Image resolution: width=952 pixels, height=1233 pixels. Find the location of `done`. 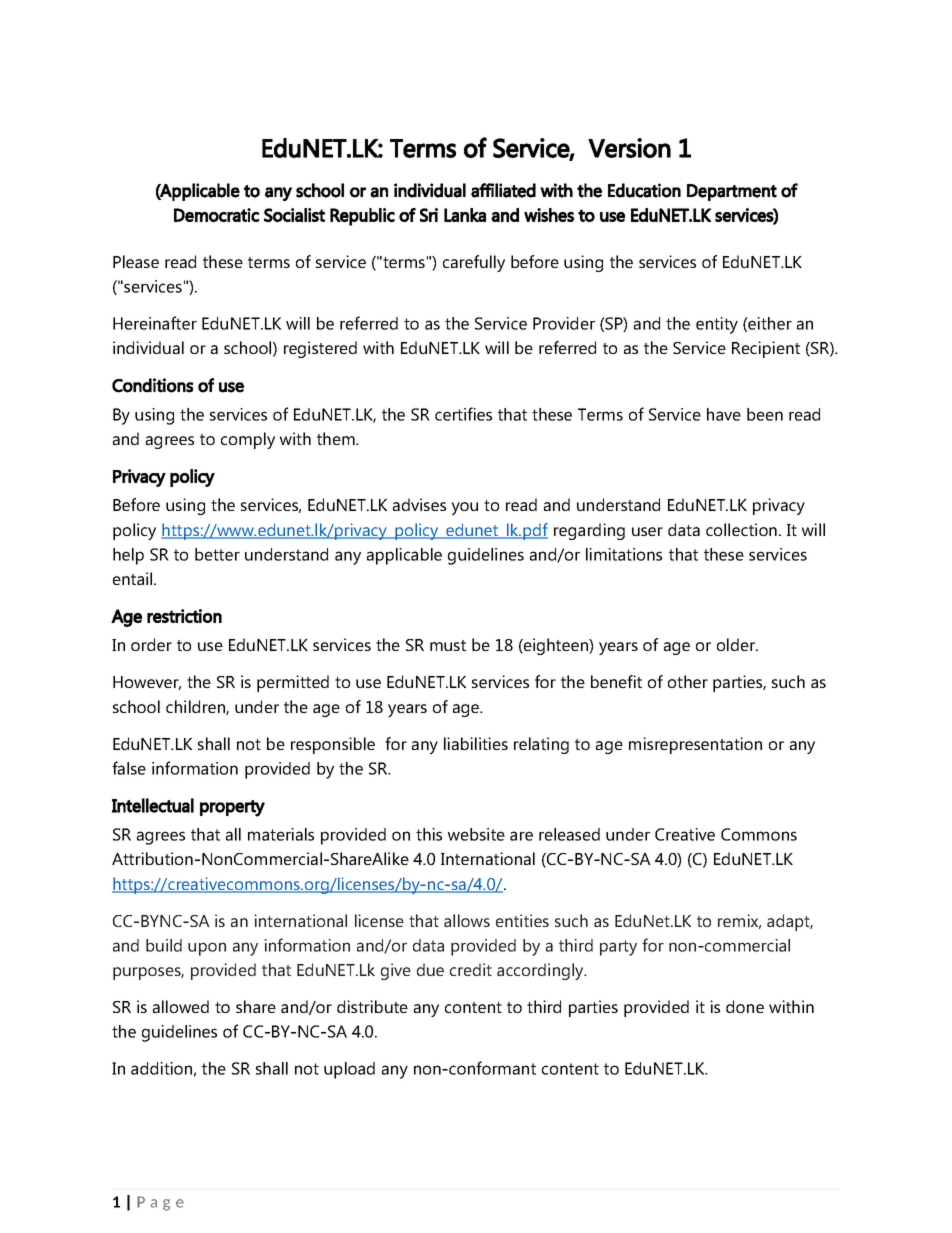

done is located at coordinates (745, 1006).
